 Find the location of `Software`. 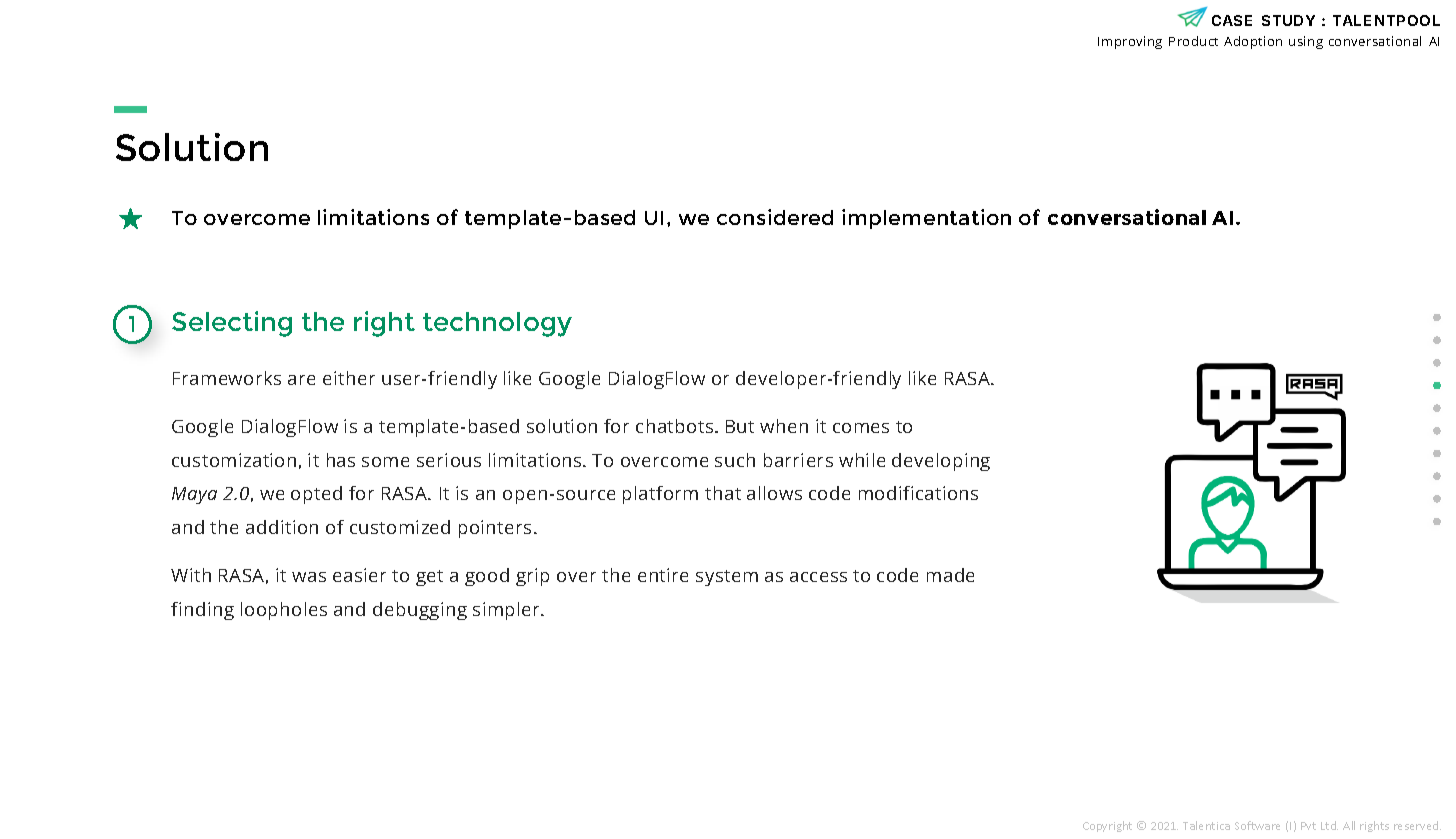

Software is located at coordinates (1257, 825).
